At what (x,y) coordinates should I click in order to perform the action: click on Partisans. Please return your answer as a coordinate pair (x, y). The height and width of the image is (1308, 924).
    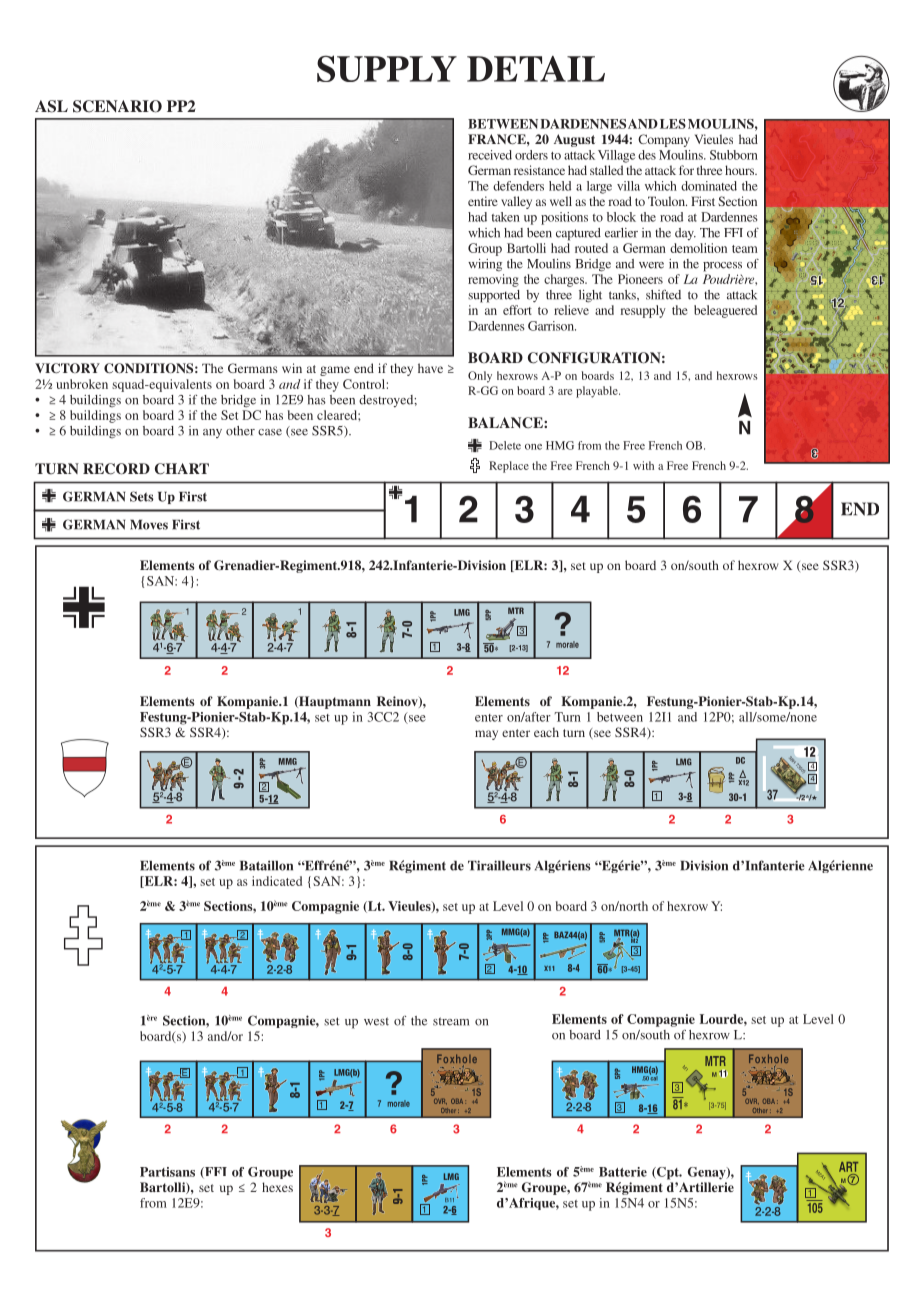
    Looking at the image, I should click on (167, 1172).
